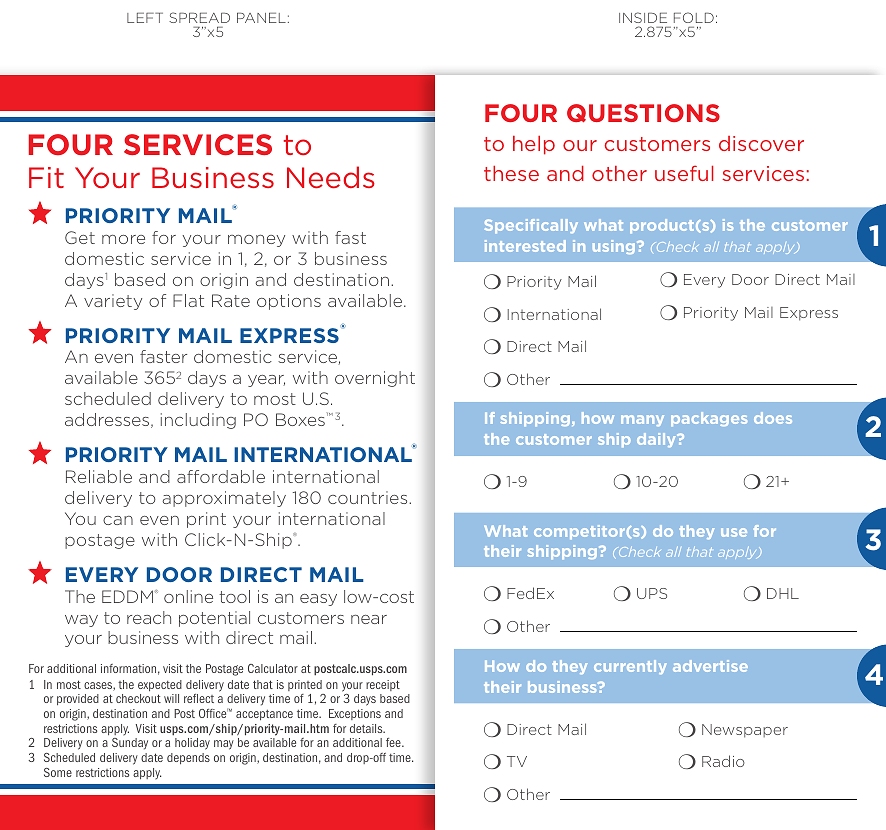 The height and width of the page is (830, 886). I want to click on FOLD, so click(694, 17).
